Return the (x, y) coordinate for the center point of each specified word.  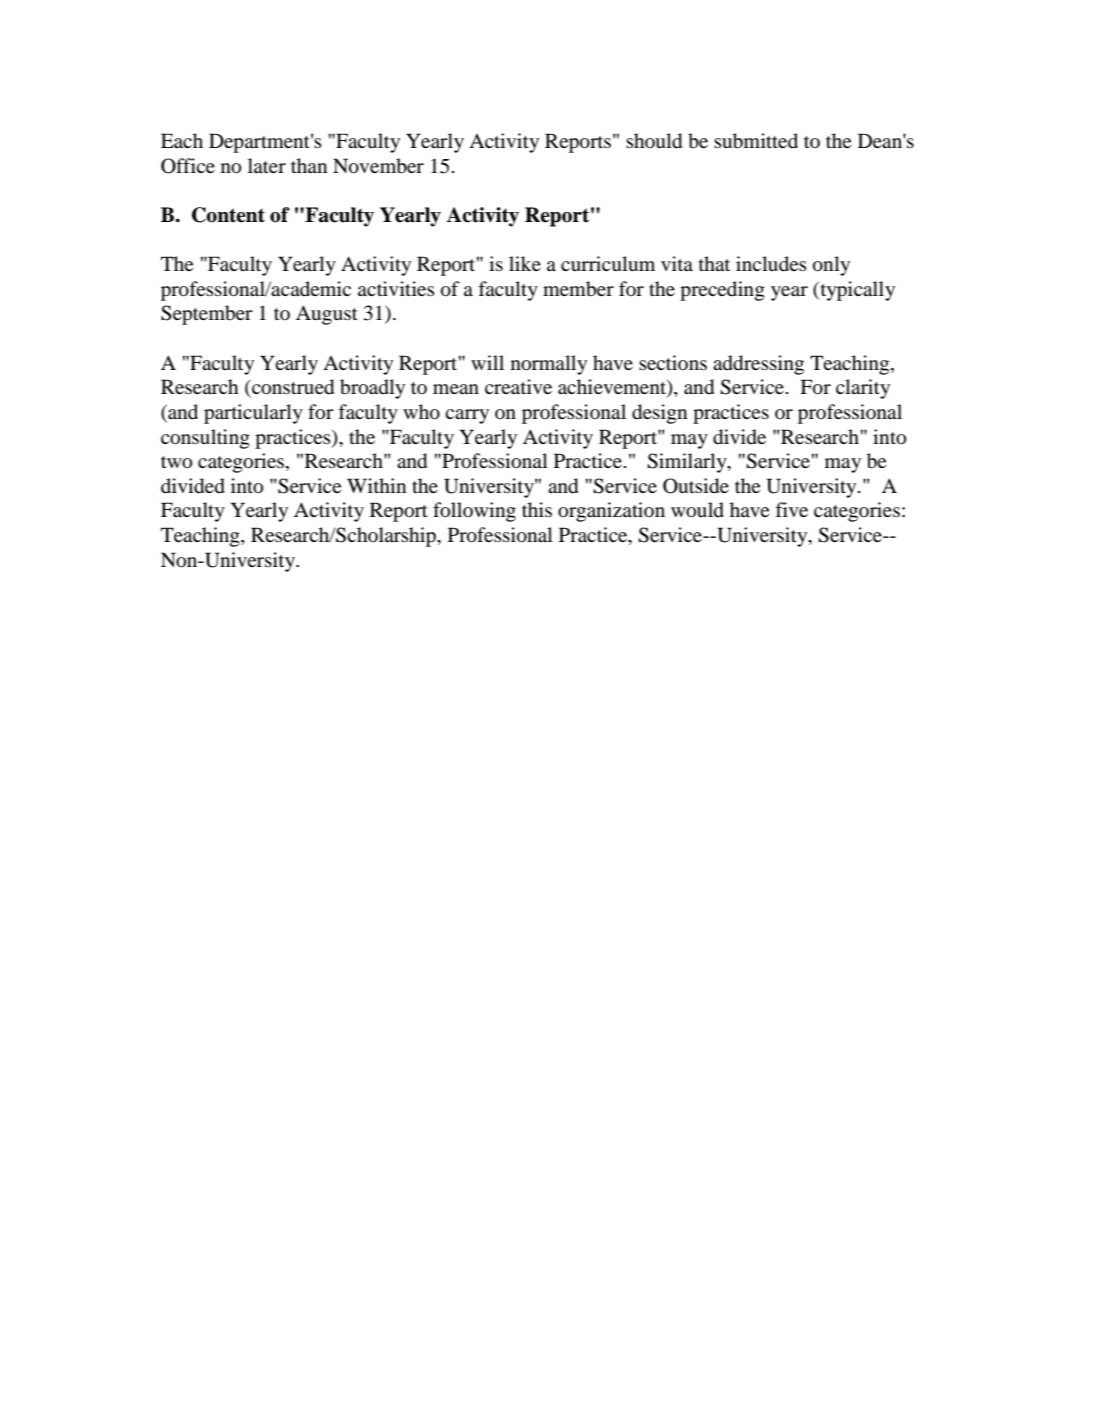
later (267, 165)
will (487, 362)
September (207, 315)
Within (376, 485)
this (537, 509)
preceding (722, 291)
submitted (756, 141)
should (654, 141)
